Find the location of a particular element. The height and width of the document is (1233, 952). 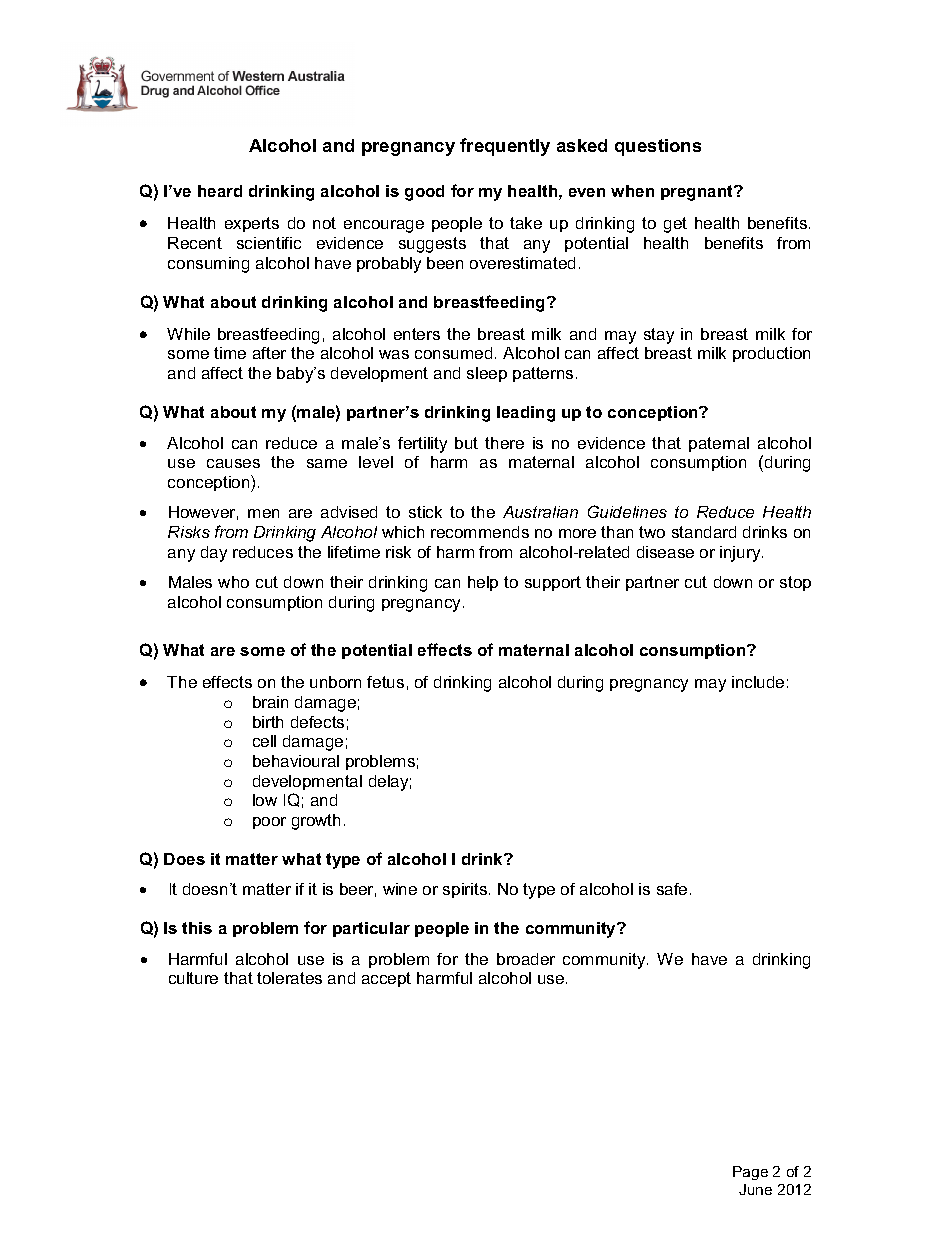

frequently is located at coordinates (505, 147).
